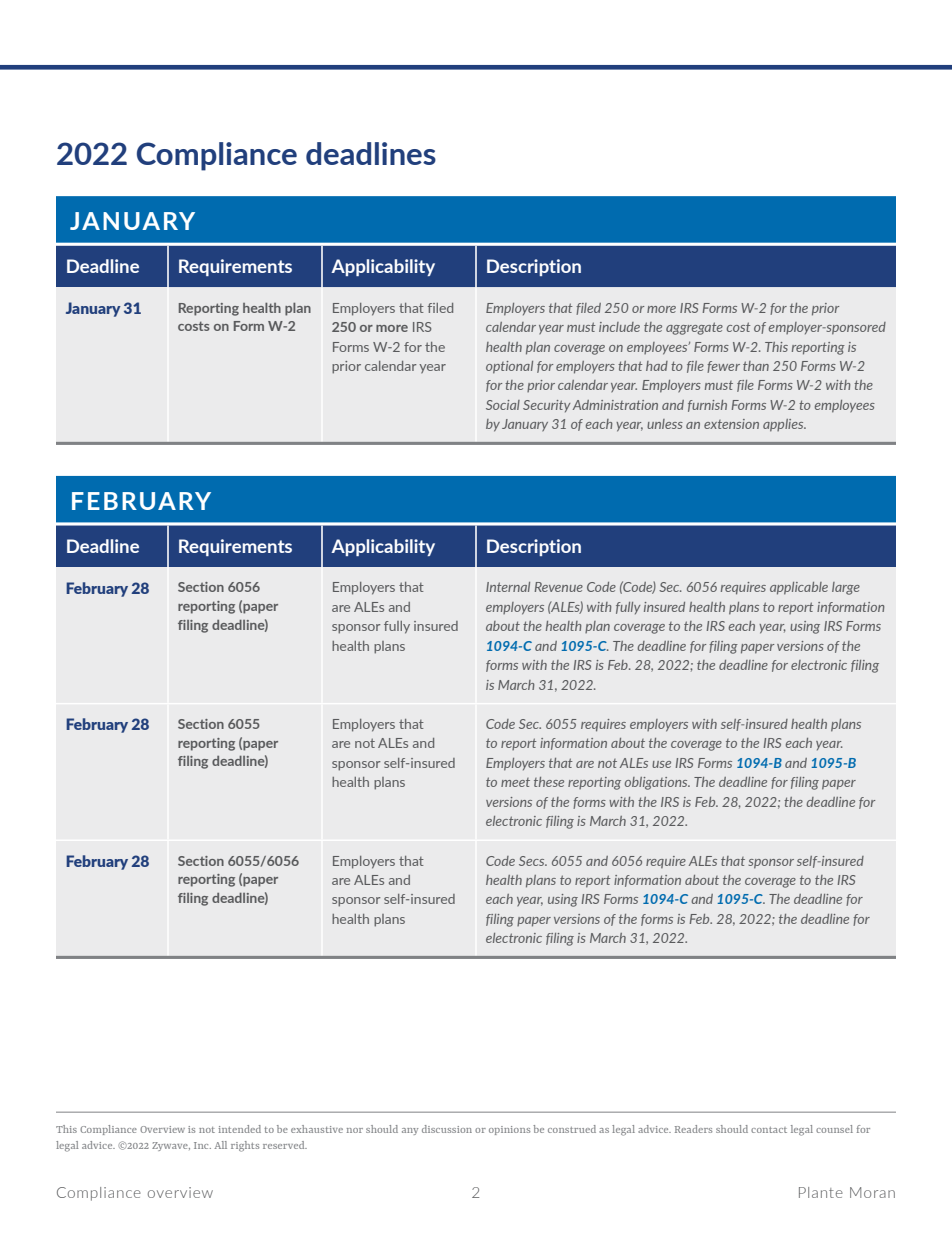  What do you see at coordinates (769, 1130) in the page?
I see `contact` at bounding box center [769, 1130].
